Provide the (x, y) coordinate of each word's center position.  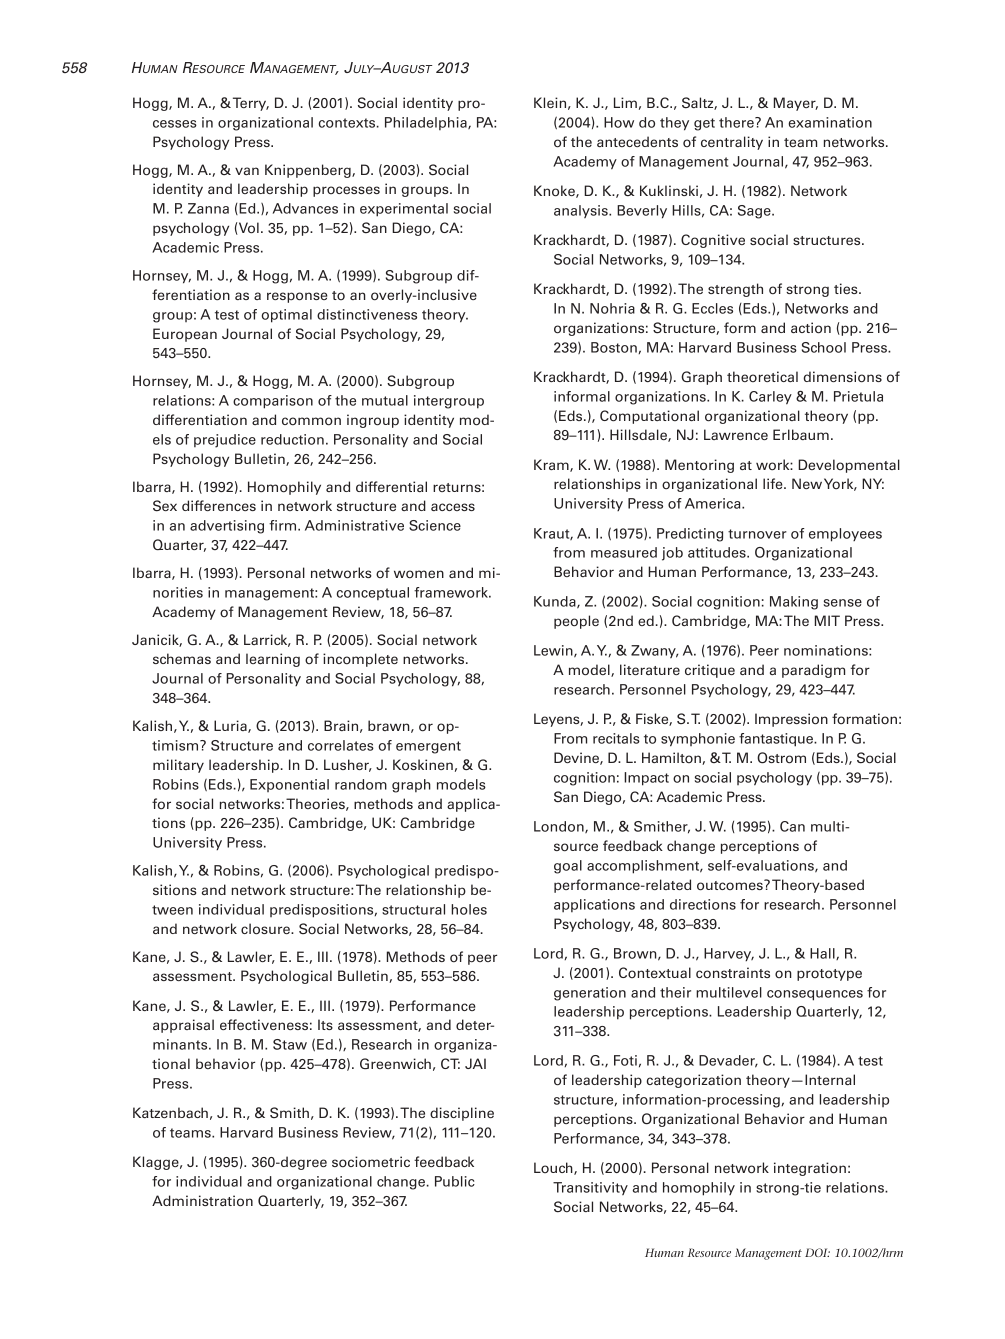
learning (273, 660)
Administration (202, 1201)
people (576, 622)
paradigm (813, 671)
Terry (249, 104)
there (737, 122)
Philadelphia (427, 123)
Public (455, 1181)
